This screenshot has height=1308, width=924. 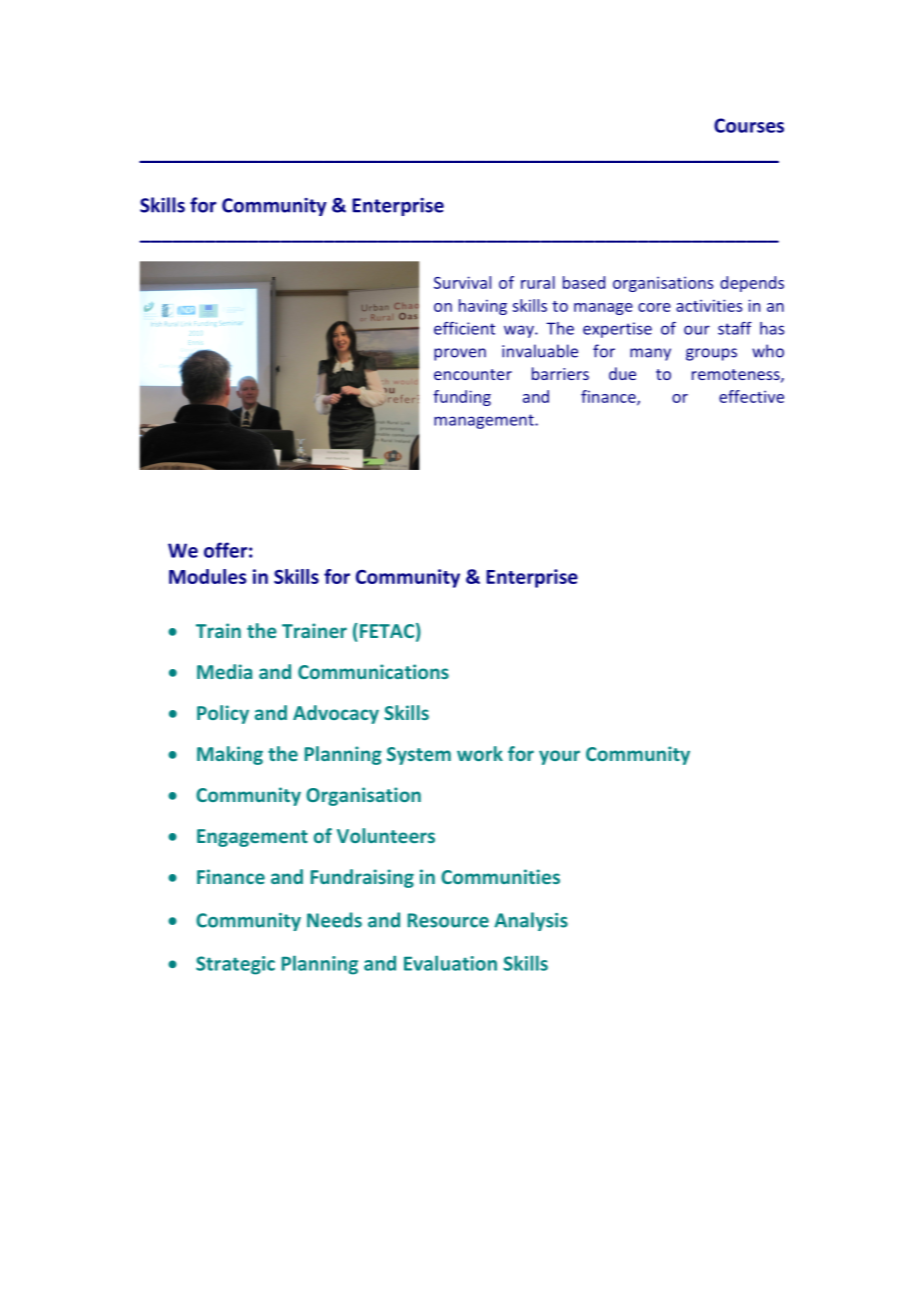 What do you see at coordinates (462, 282) in the screenshot?
I see `Survival` at bounding box center [462, 282].
